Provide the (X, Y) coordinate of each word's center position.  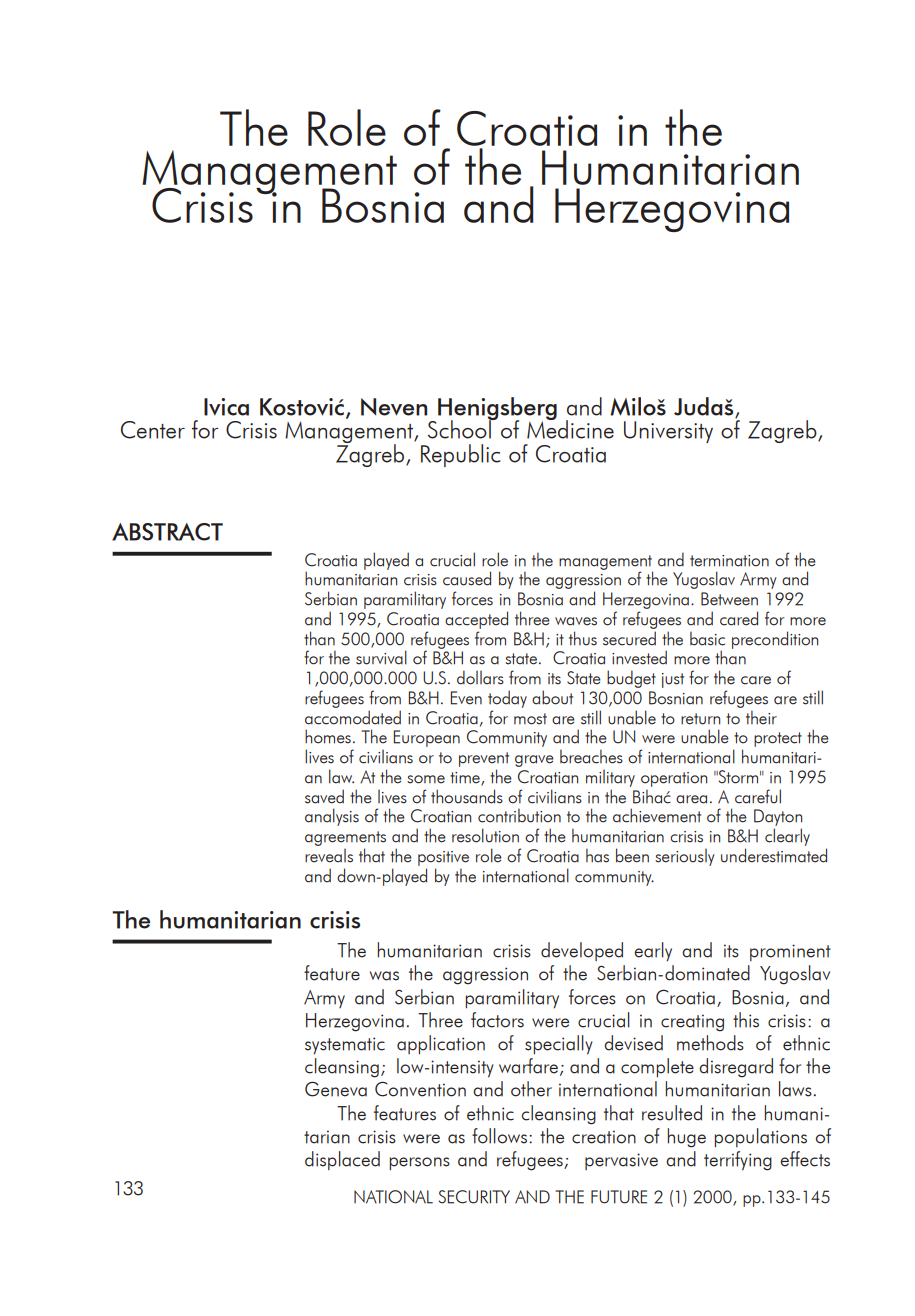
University (668, 432)
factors (497, 1020)
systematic (345, 1045)
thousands (467, 796)
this (746, 1020)
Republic (460, 455)
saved (324, 796)
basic (707, 638)
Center (153, 430)
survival (381, 657)
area (691, 799)
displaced (342, 1160)
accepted (476, 620)
